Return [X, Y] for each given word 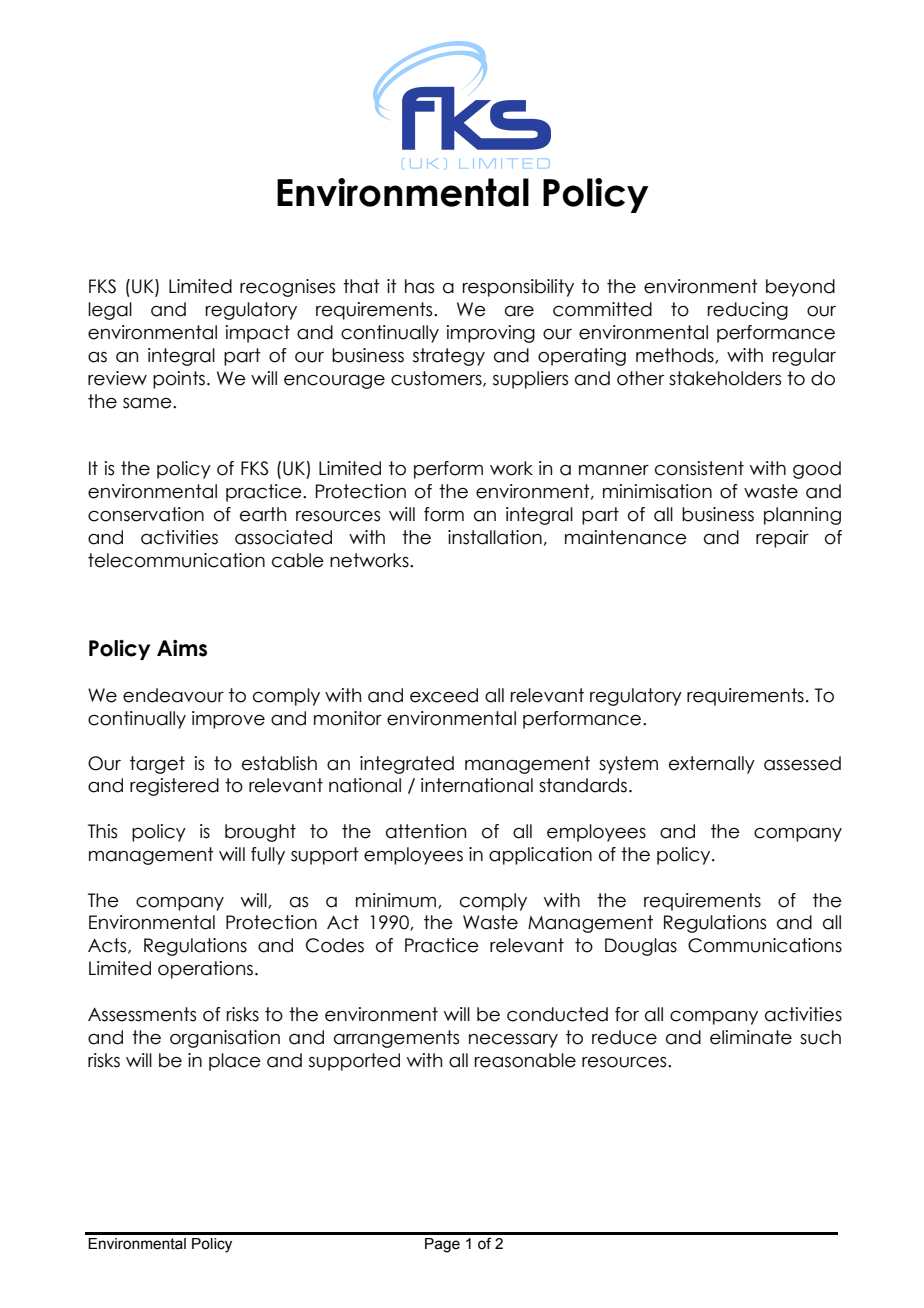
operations [205, 970]
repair [782, 539]
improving [491, 334]
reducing [748, 311]
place [235, 1062]
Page [442, 1245]
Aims [182, 648]
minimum [397, 901]
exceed [444, 695]
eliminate [751, 1037]
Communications [765, 945]
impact [258, 334]
